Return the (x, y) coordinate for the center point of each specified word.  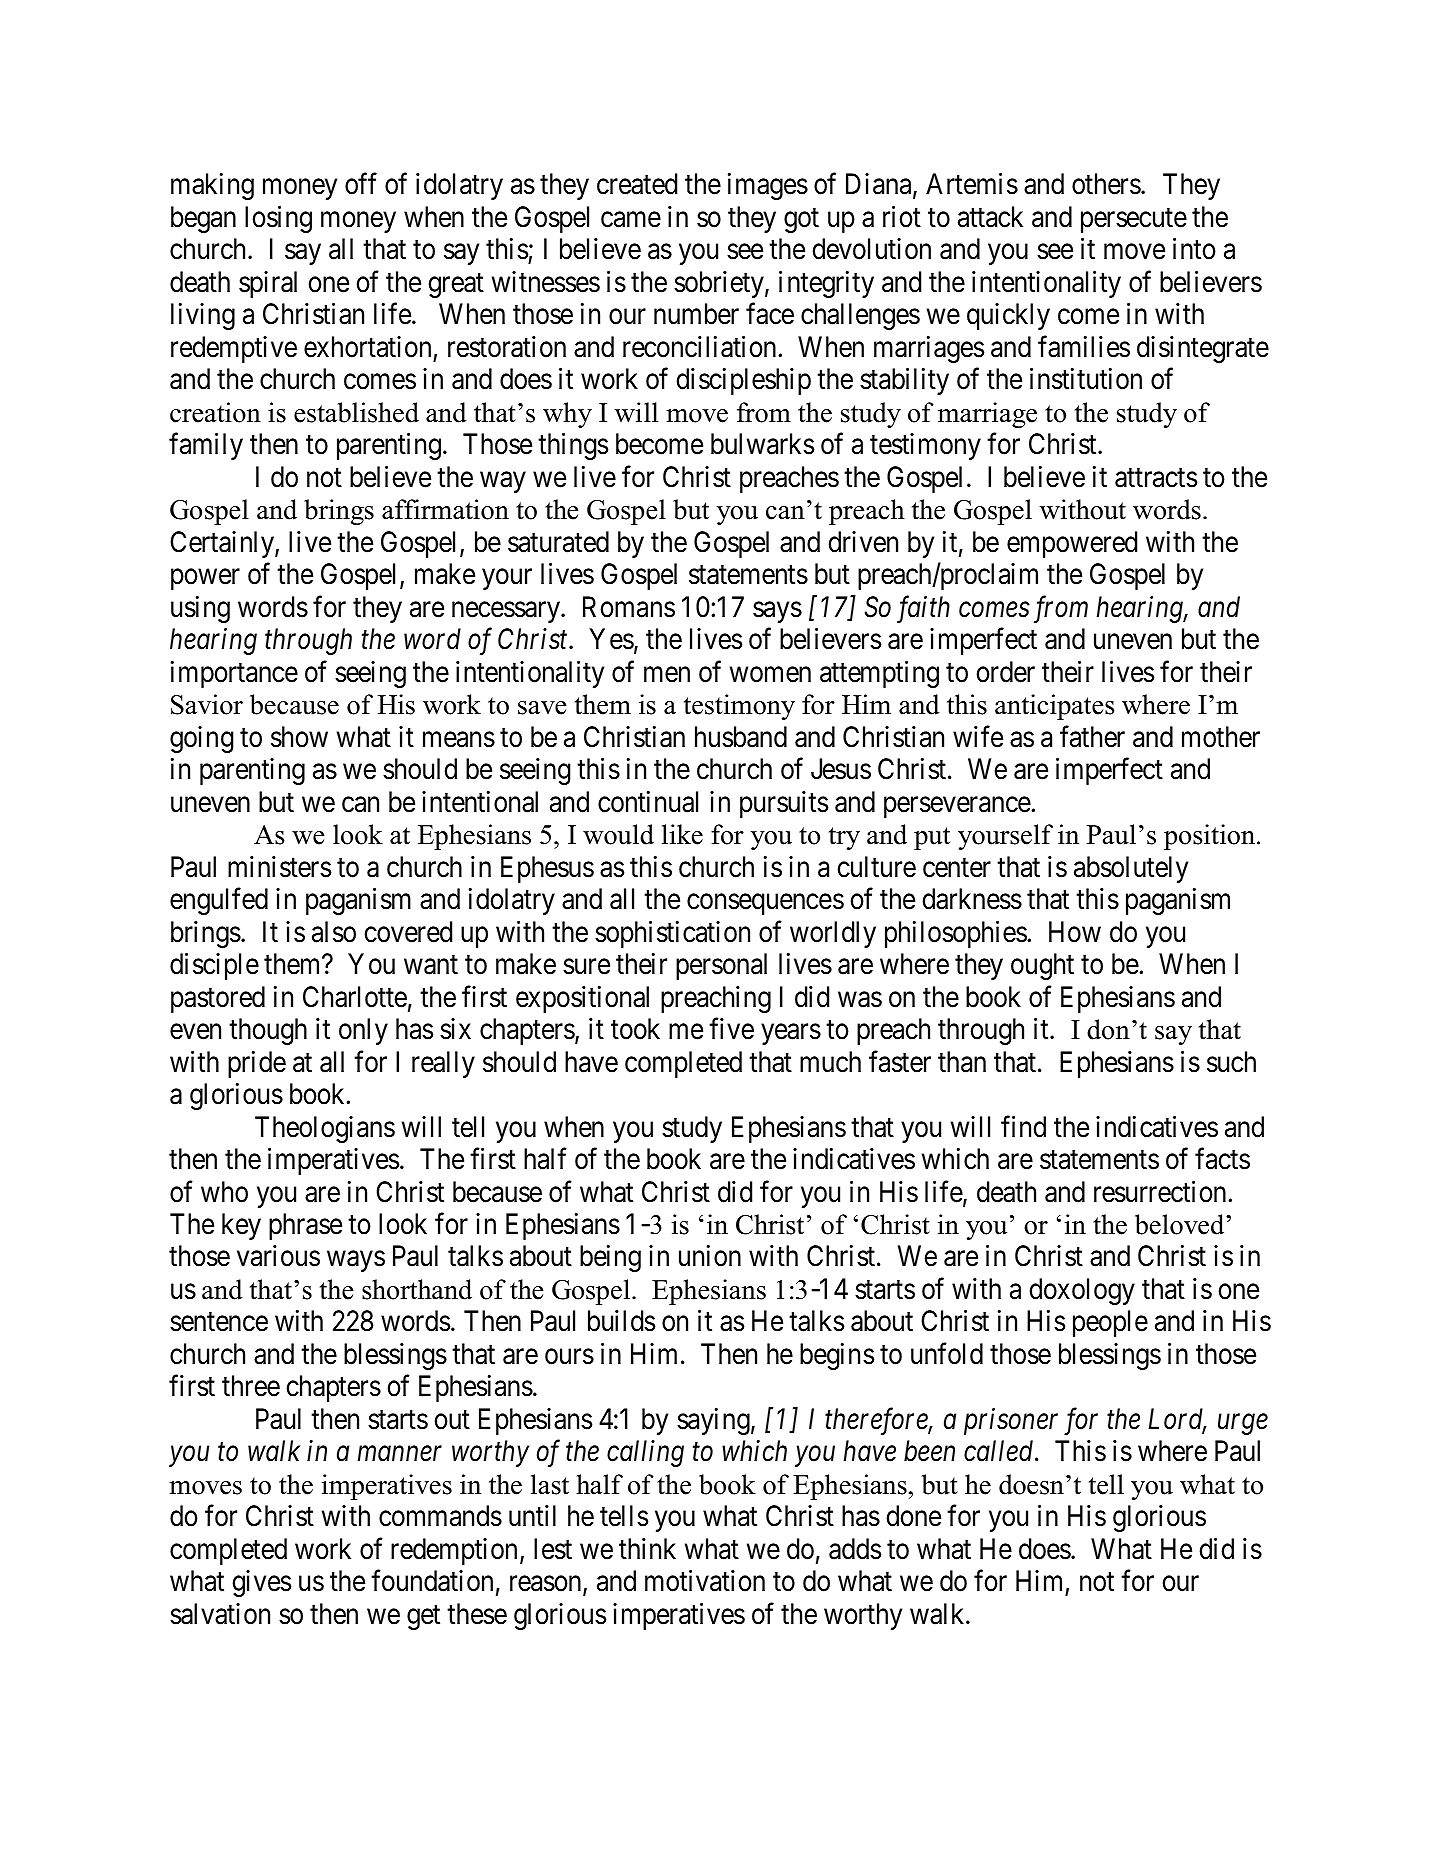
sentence (219, 1322)
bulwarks (762, 444)
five (731, 1029)
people (1110, 1323)
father (1092, 736)
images (768, 186)
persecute (1134, 221)
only (363, 1031)
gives (262, 1583)
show (299, 737)
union (710, 1256)
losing (278, 219)
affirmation (445, 509)
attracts (1156, 478)
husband (741, 737)
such (1231, 1062)
